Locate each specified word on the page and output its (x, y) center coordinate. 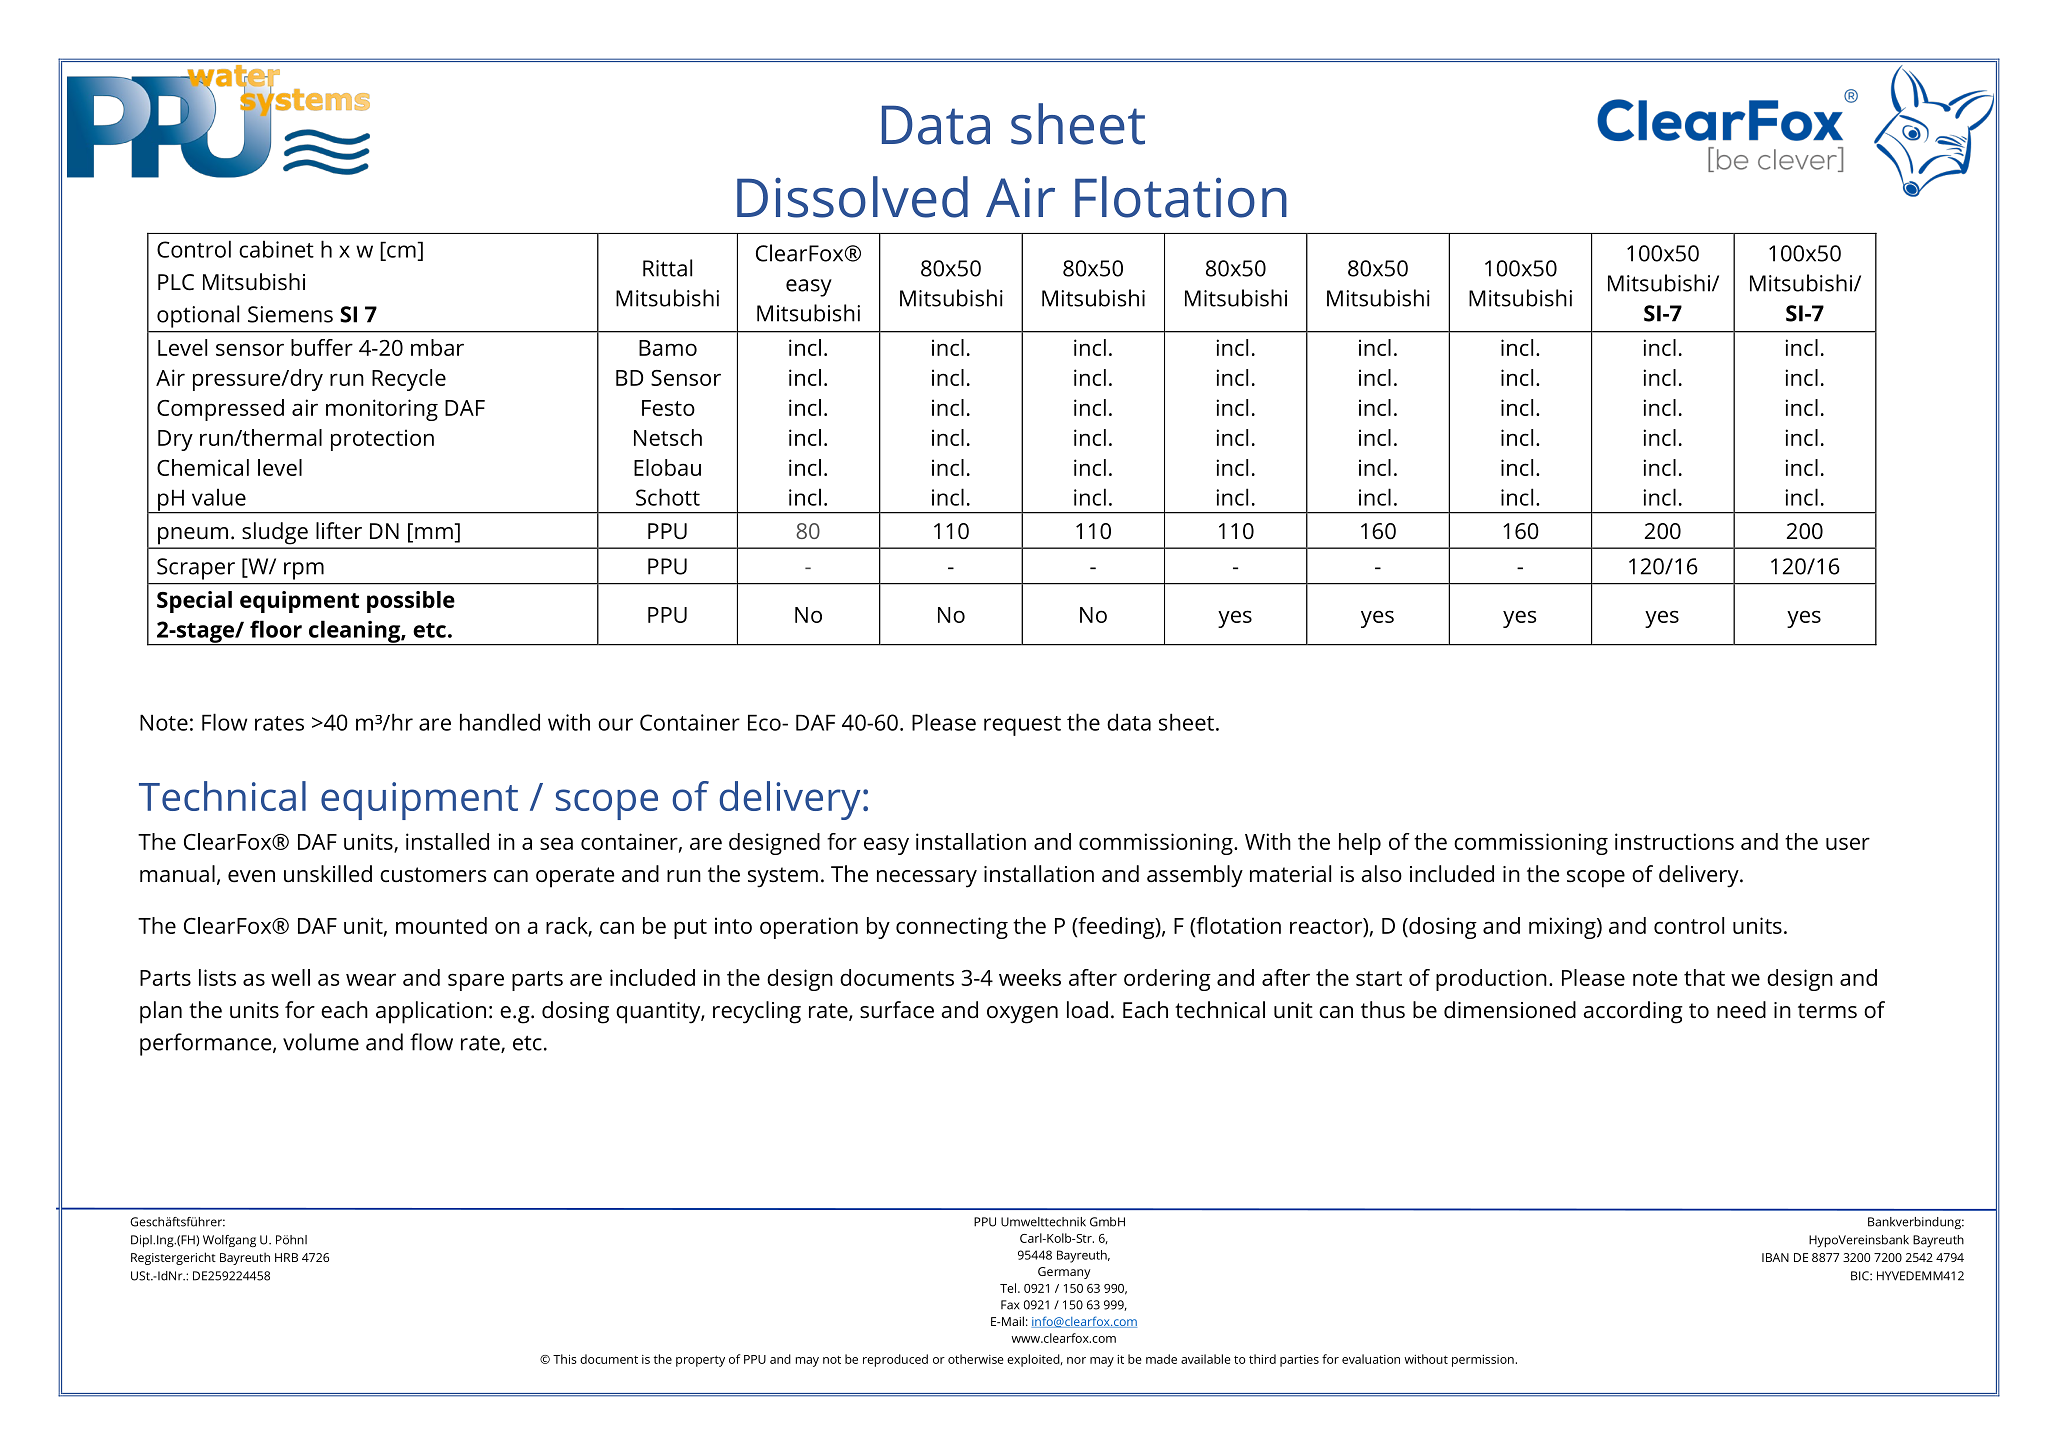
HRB (286, 1257)
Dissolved (852, 197)
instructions (1674, 841)
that (1704, 977)
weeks (1030, 977)
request (1022, 726)
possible (411, 602)
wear (371, 979)
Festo (668, 408)
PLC (176, 282)
